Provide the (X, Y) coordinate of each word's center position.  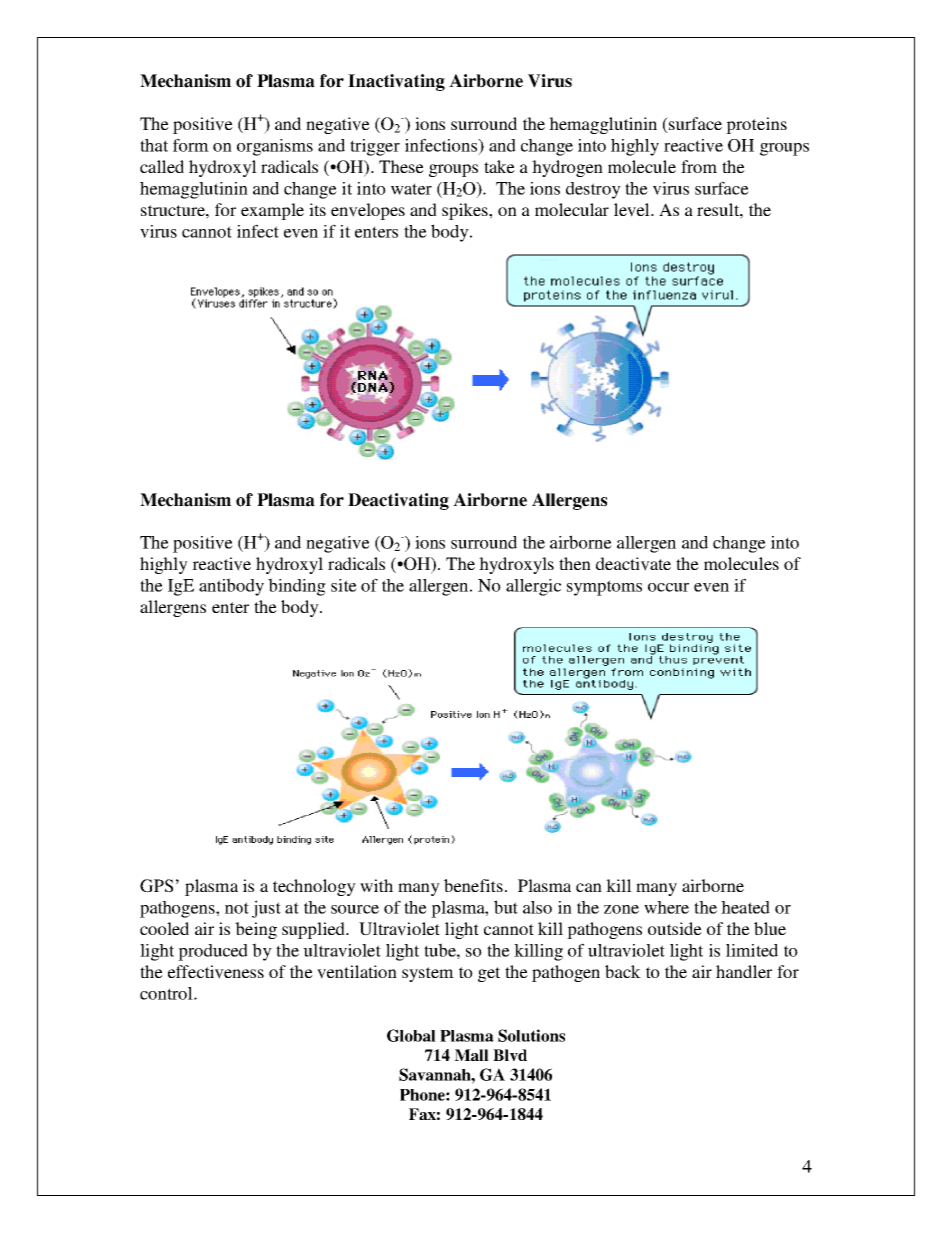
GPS (156, 886)
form (191, 145)
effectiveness (216, 972)
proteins (756, 125)
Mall (471, 1055)
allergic (533, 587)
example (272, 211)
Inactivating (396, 82)
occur (668, 587)
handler (744, 971)
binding (297, 587)
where (666, 907)
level (633, 210)
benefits (473, 885)
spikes (466, 211)
